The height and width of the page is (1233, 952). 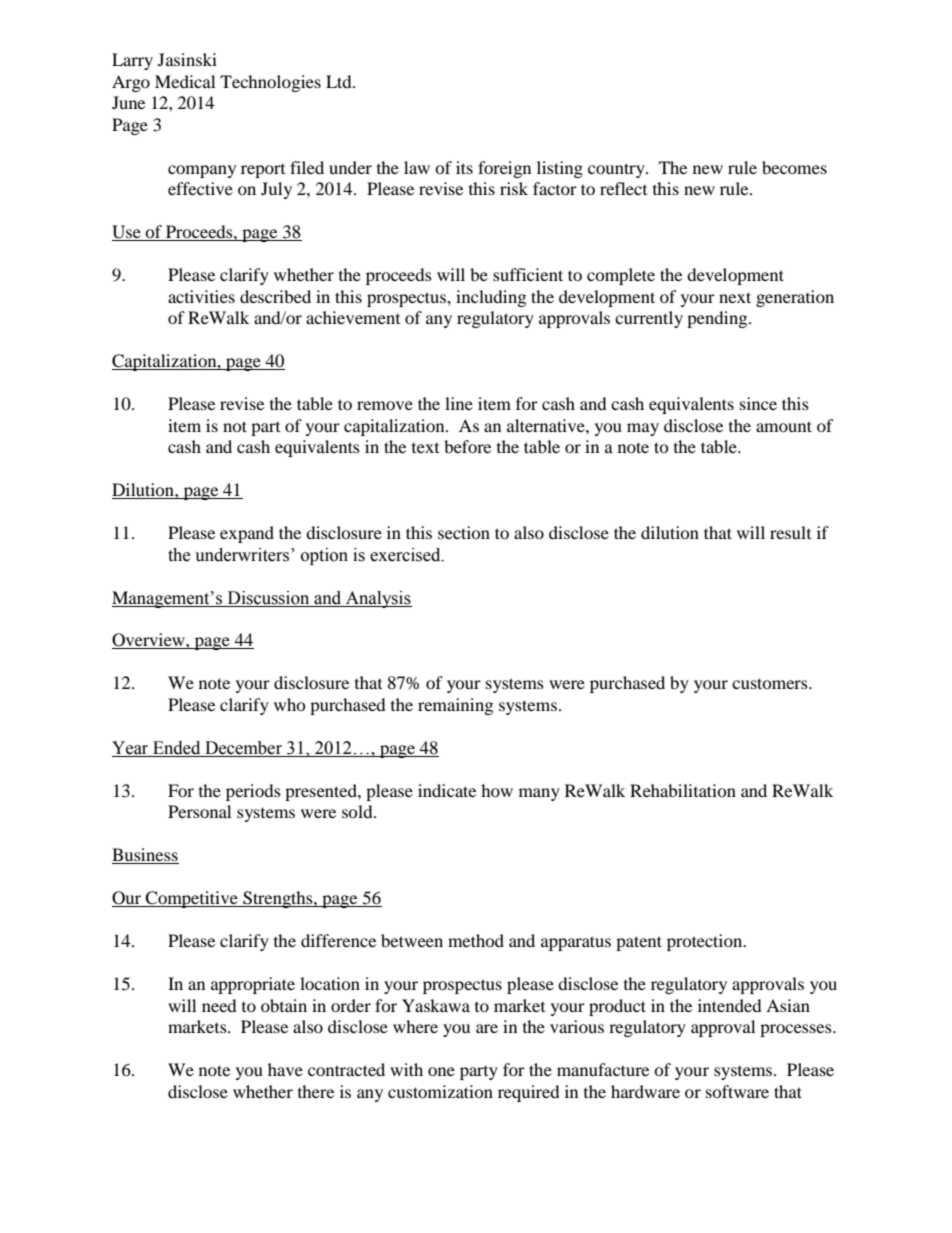 I want to click on becomes, so click(x=794, y=167).
